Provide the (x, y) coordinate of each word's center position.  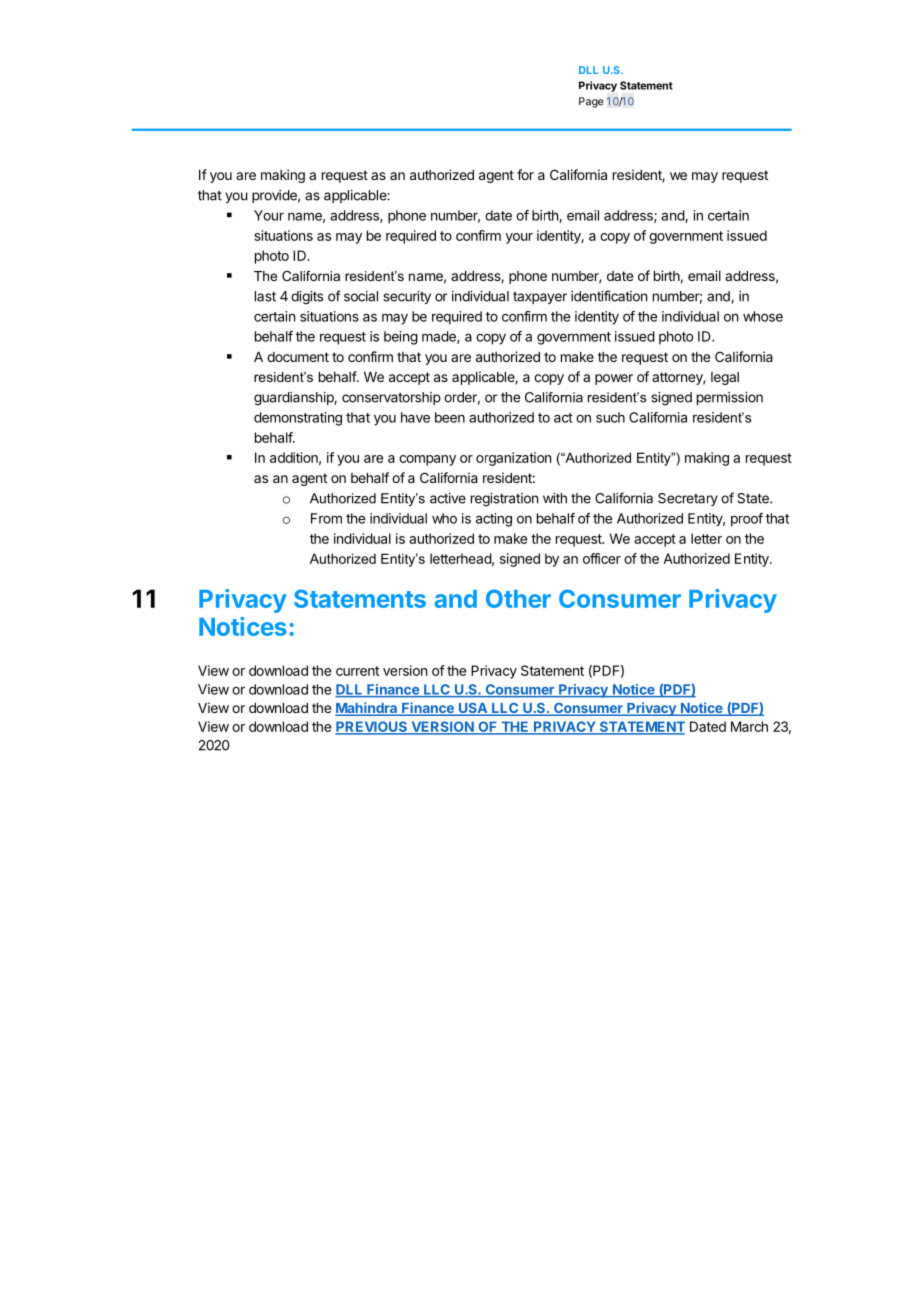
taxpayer (540, 298)
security (407, 297)
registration (504, 500)
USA (473, 709)
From (326, 518)
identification (609, 296)
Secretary (688, 499)
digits (307, 298)
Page (591, 102)
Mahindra (367, 709)
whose (763, 316)
